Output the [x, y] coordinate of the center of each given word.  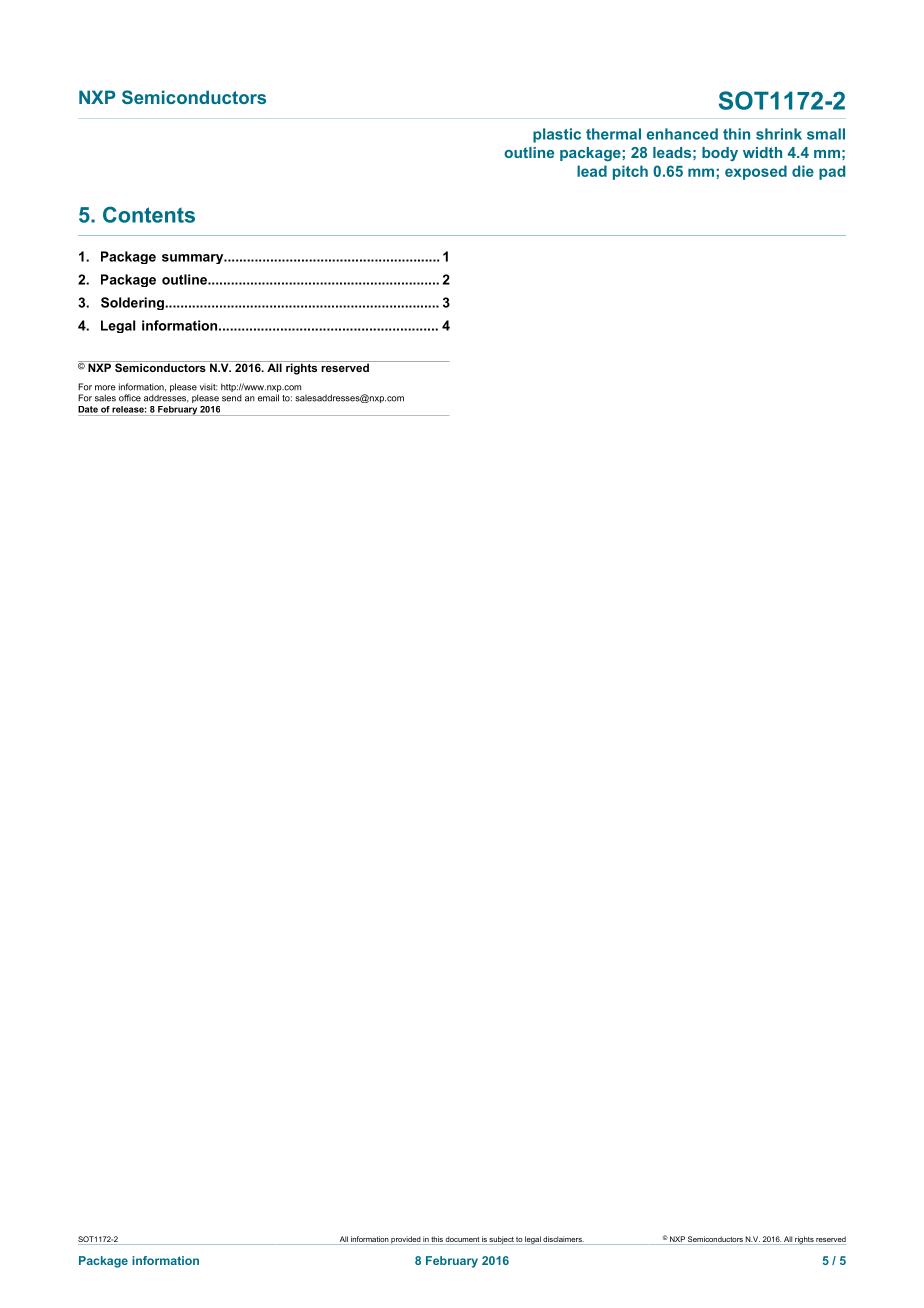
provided [405, 1240]
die [803, 171]
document [462, 1239]
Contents [149, 214]
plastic [557, 135]
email [268, 398]
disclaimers [563, 1239]
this [437, 1239]
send [232, 398]
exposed [756, 172]
